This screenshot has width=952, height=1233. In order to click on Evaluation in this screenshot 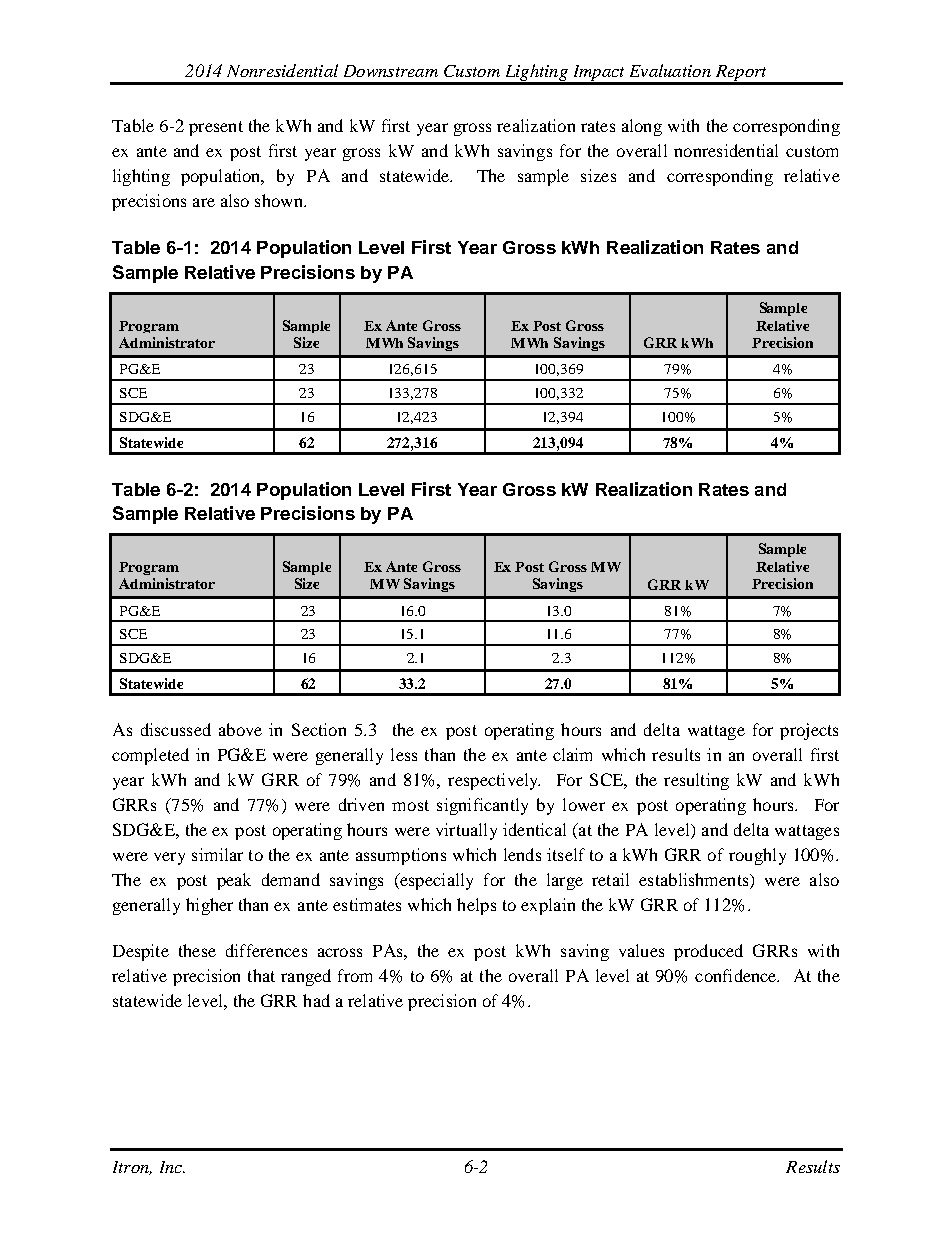, I will do `click(670, 70)`.
